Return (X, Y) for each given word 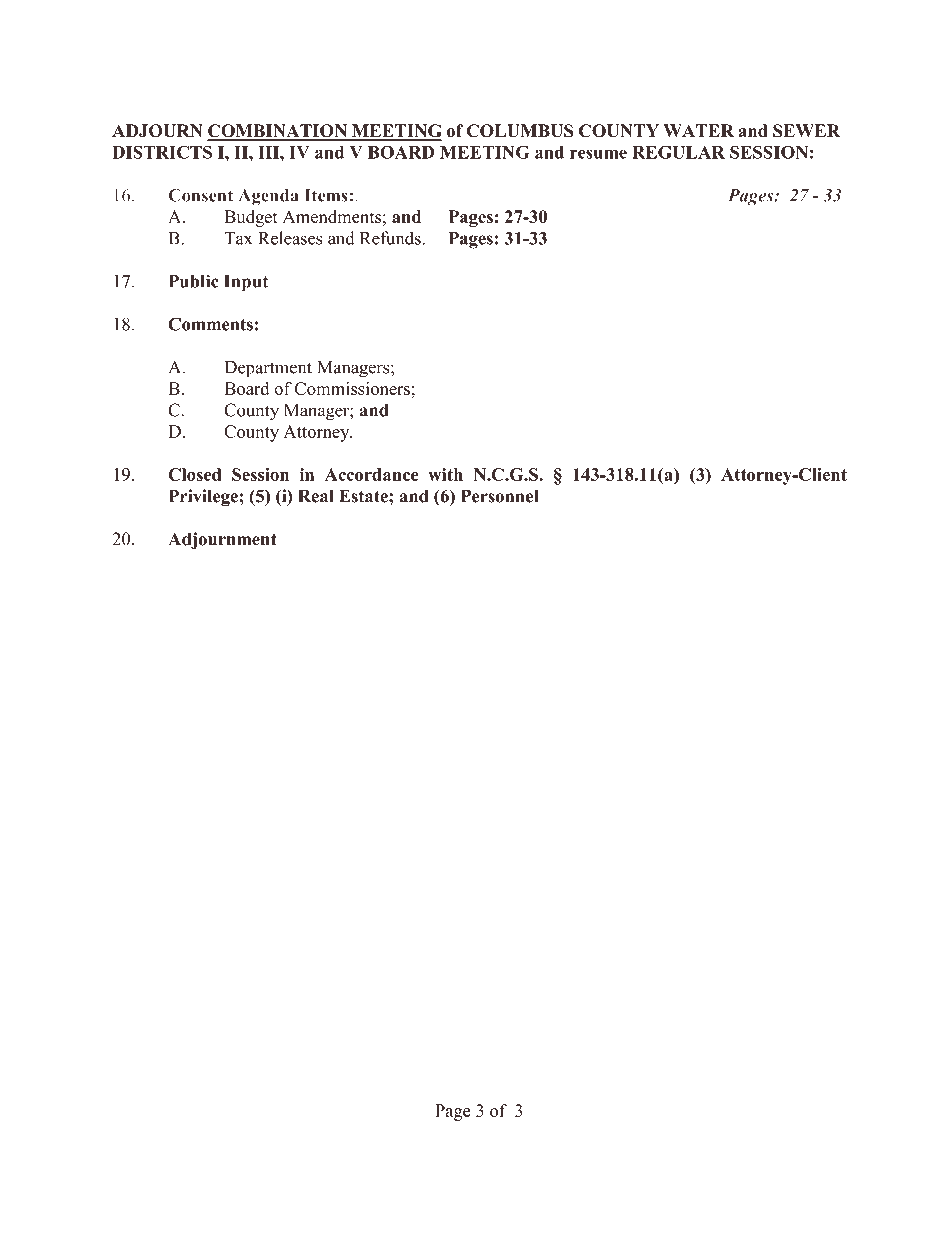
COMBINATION (278, 132)
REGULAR (678, 152)
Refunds (391, 238)
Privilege (203, 498)
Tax (238, 238)
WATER (698, 130)
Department (268, 369)
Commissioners (352, 388)
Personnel (499, 496)
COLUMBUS (520, 131)
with (445, 474)
